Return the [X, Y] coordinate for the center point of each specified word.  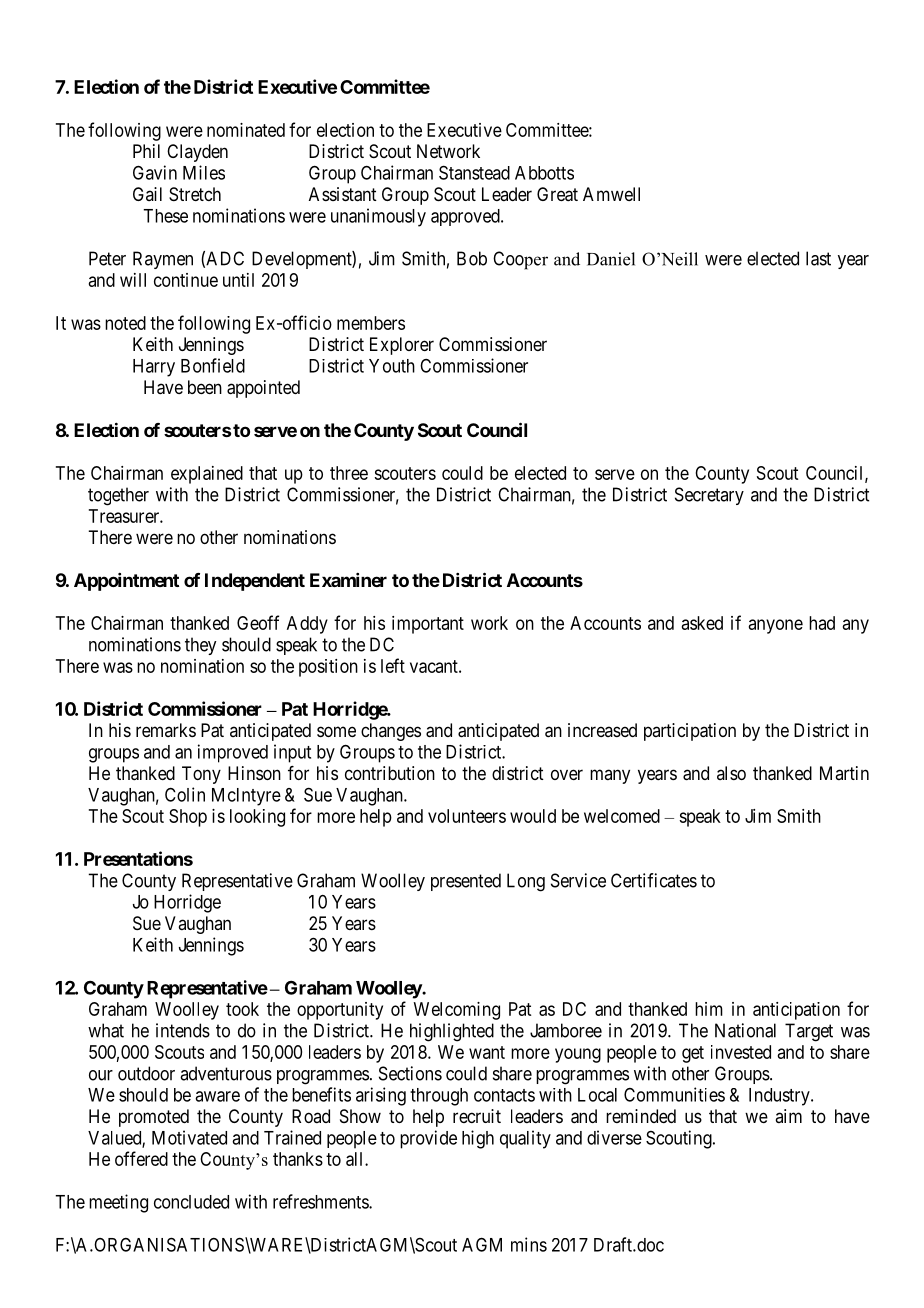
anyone [776, 626]
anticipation [796, 1011]
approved [466, 217]
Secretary [709, 496]
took [242, 1009]
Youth [392, 366]
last [818, 258]
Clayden [197, 153]
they [200, 646]
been [205, 387]
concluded [191, 1202]
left [393, 665]
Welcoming [457, 1011]
